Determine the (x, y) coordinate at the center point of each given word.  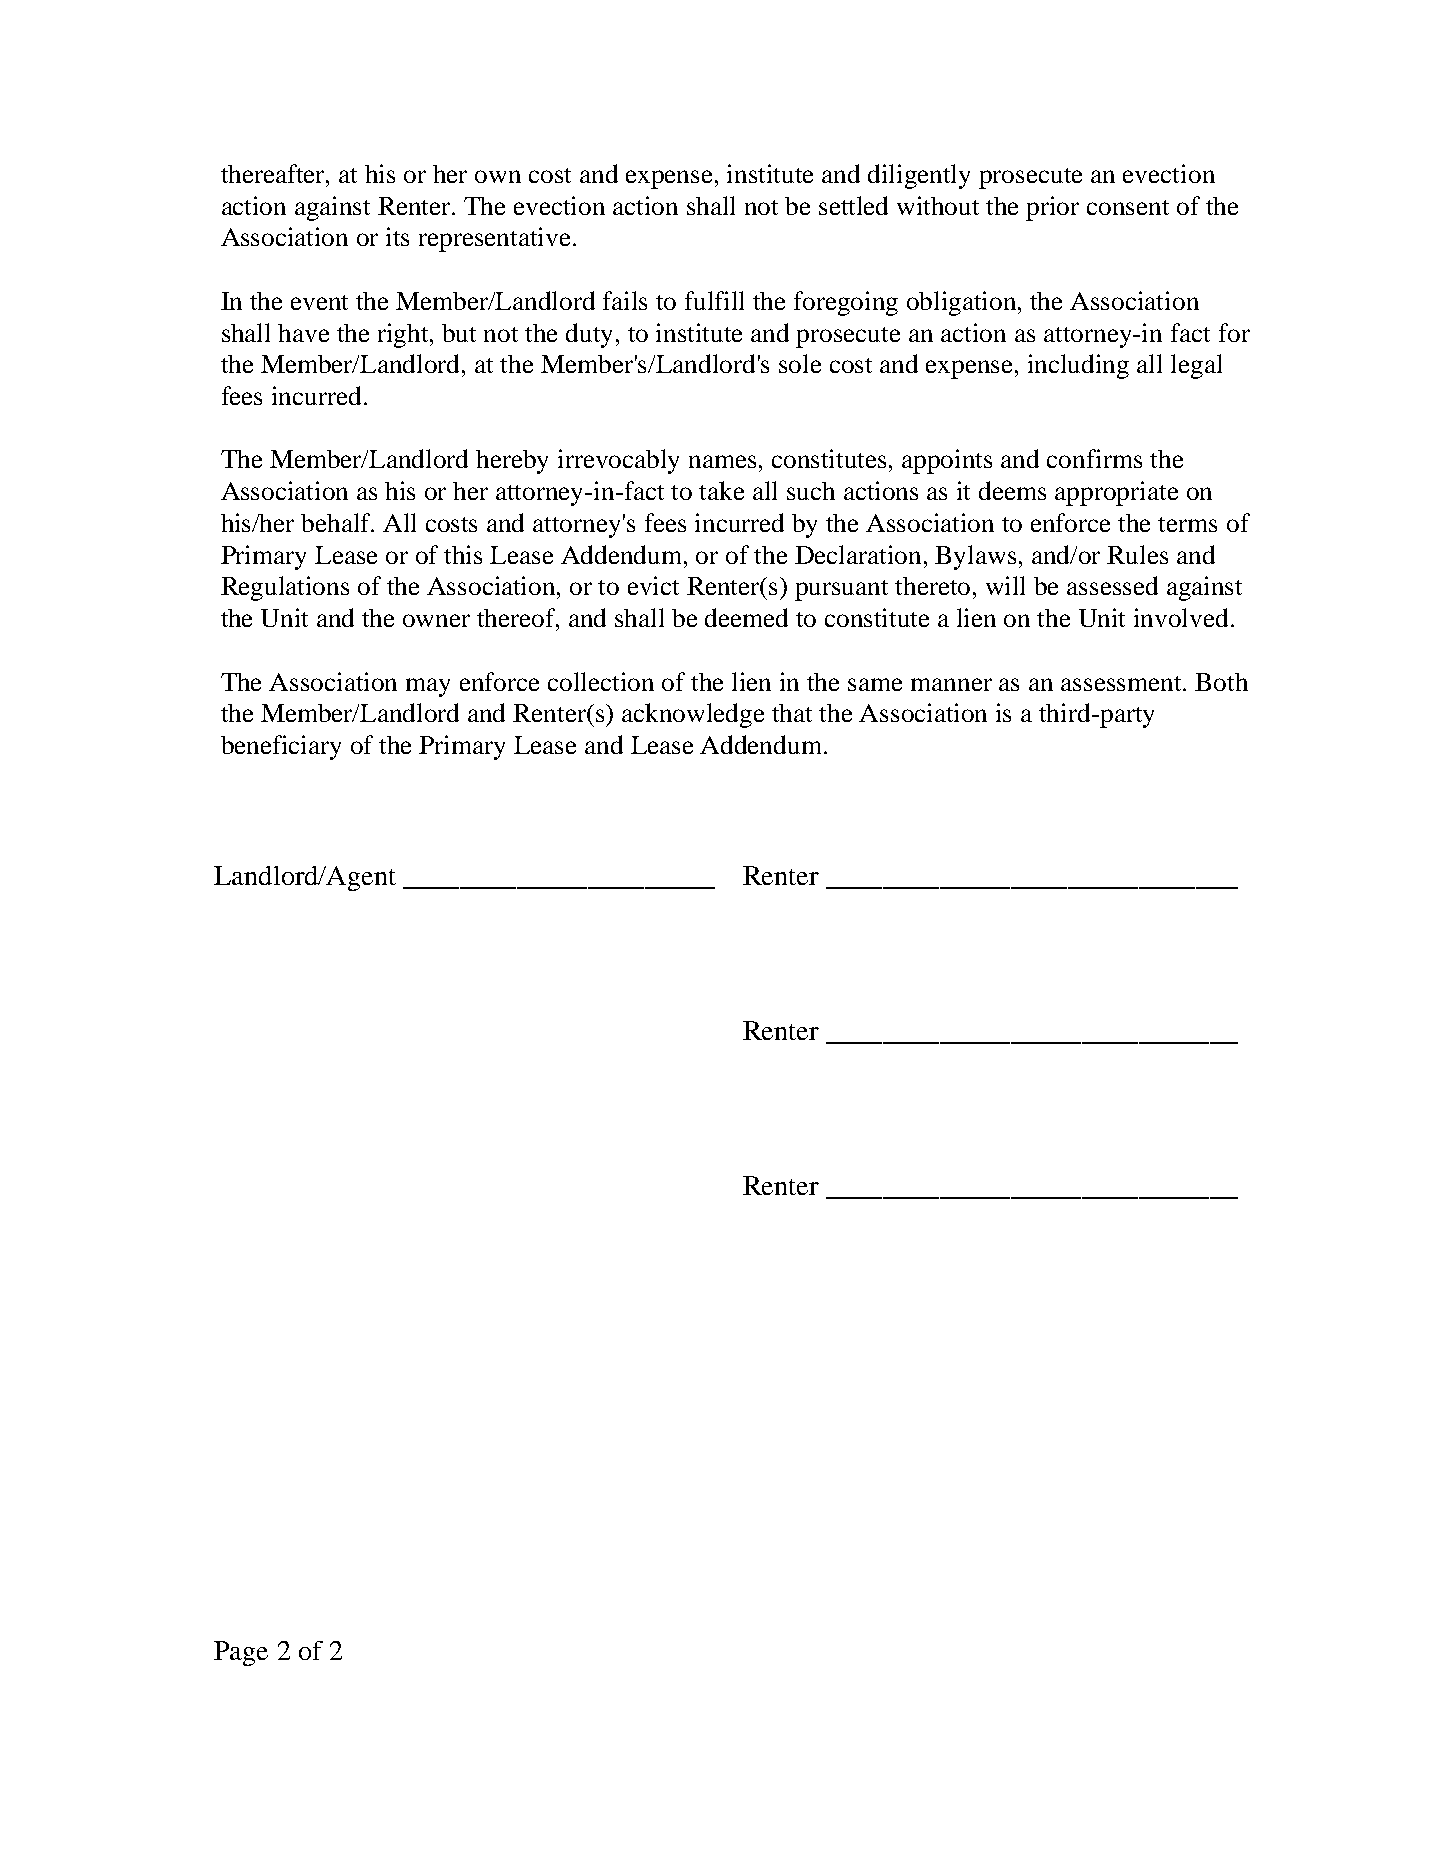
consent (1128, 207)
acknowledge (693, 715)
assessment (1123, 683)
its (397, 236)
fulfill (714, 300)
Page (241, 1653)
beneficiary (281, 747)
